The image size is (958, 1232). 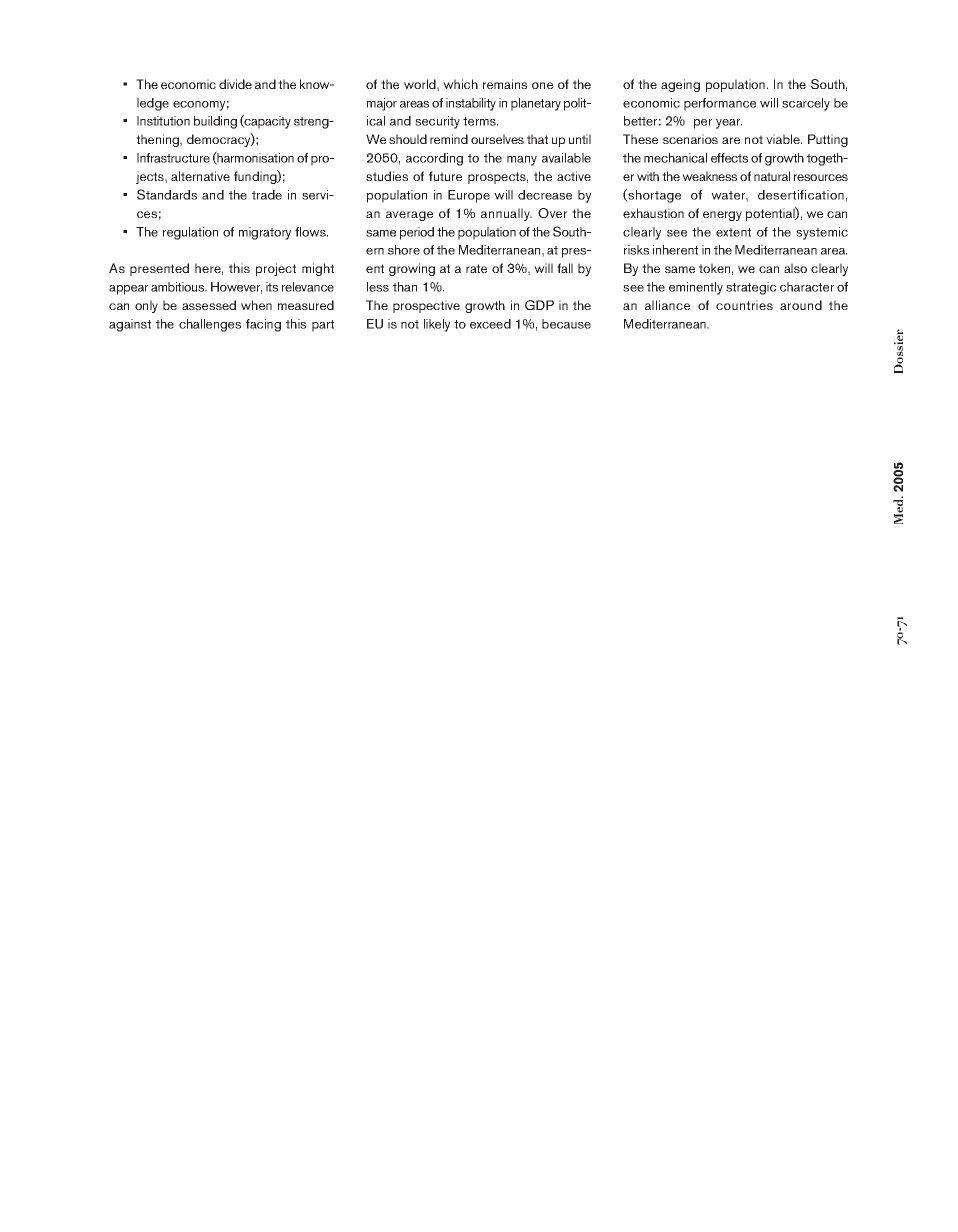 I want to click on divide, so click(x=235, y=84).
